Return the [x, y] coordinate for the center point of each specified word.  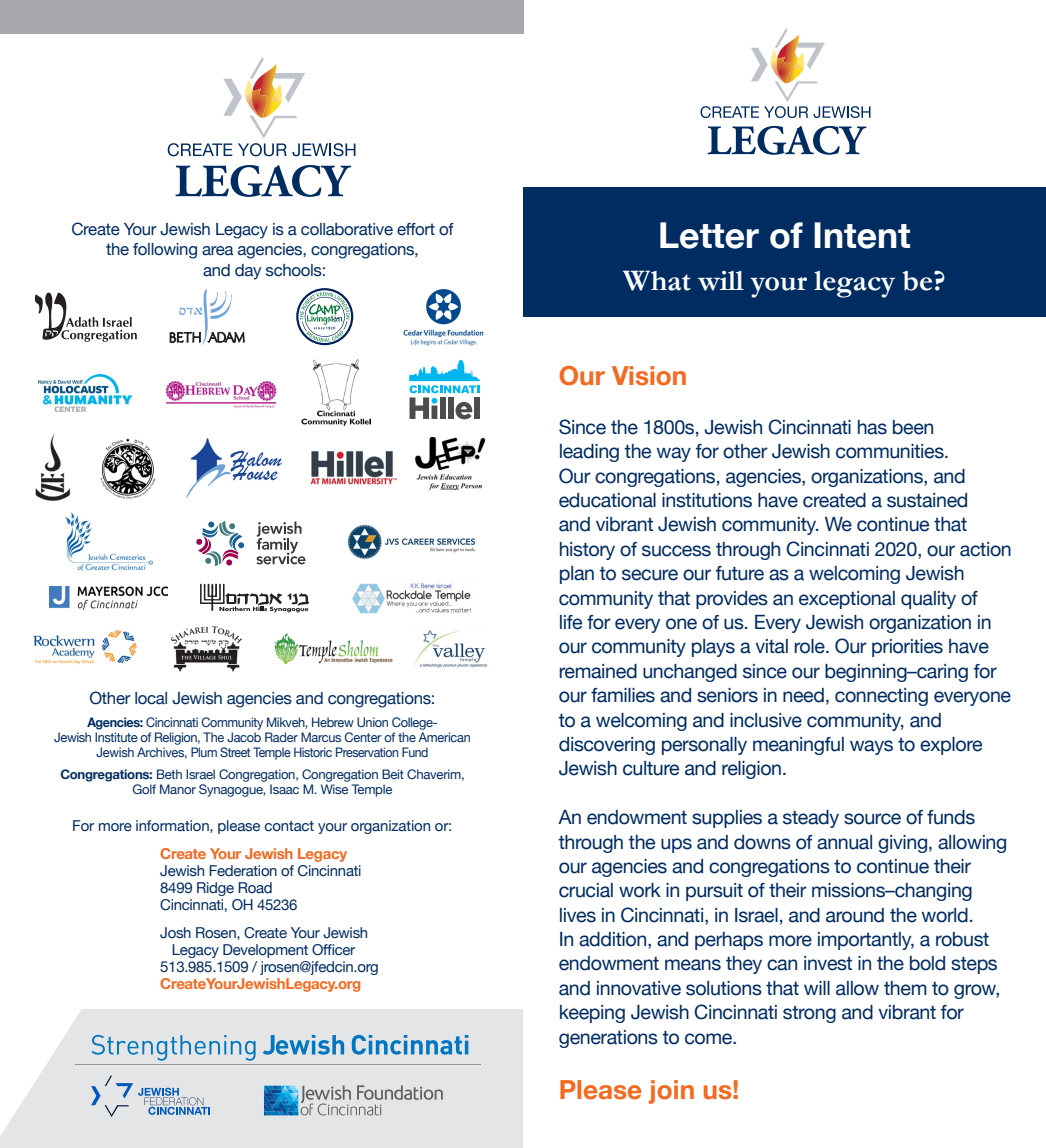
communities [891, 451]
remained [598, 671]
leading [589, 453]
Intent [862, 235]
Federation [243, 871]
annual [844, 842]
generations [608, 1039]
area [218, 251]
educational [607, 500]
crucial [586, 890]
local [151, 698]
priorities [907, 648]
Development [265, 951]
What [657, 280]
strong [809, 1014]
